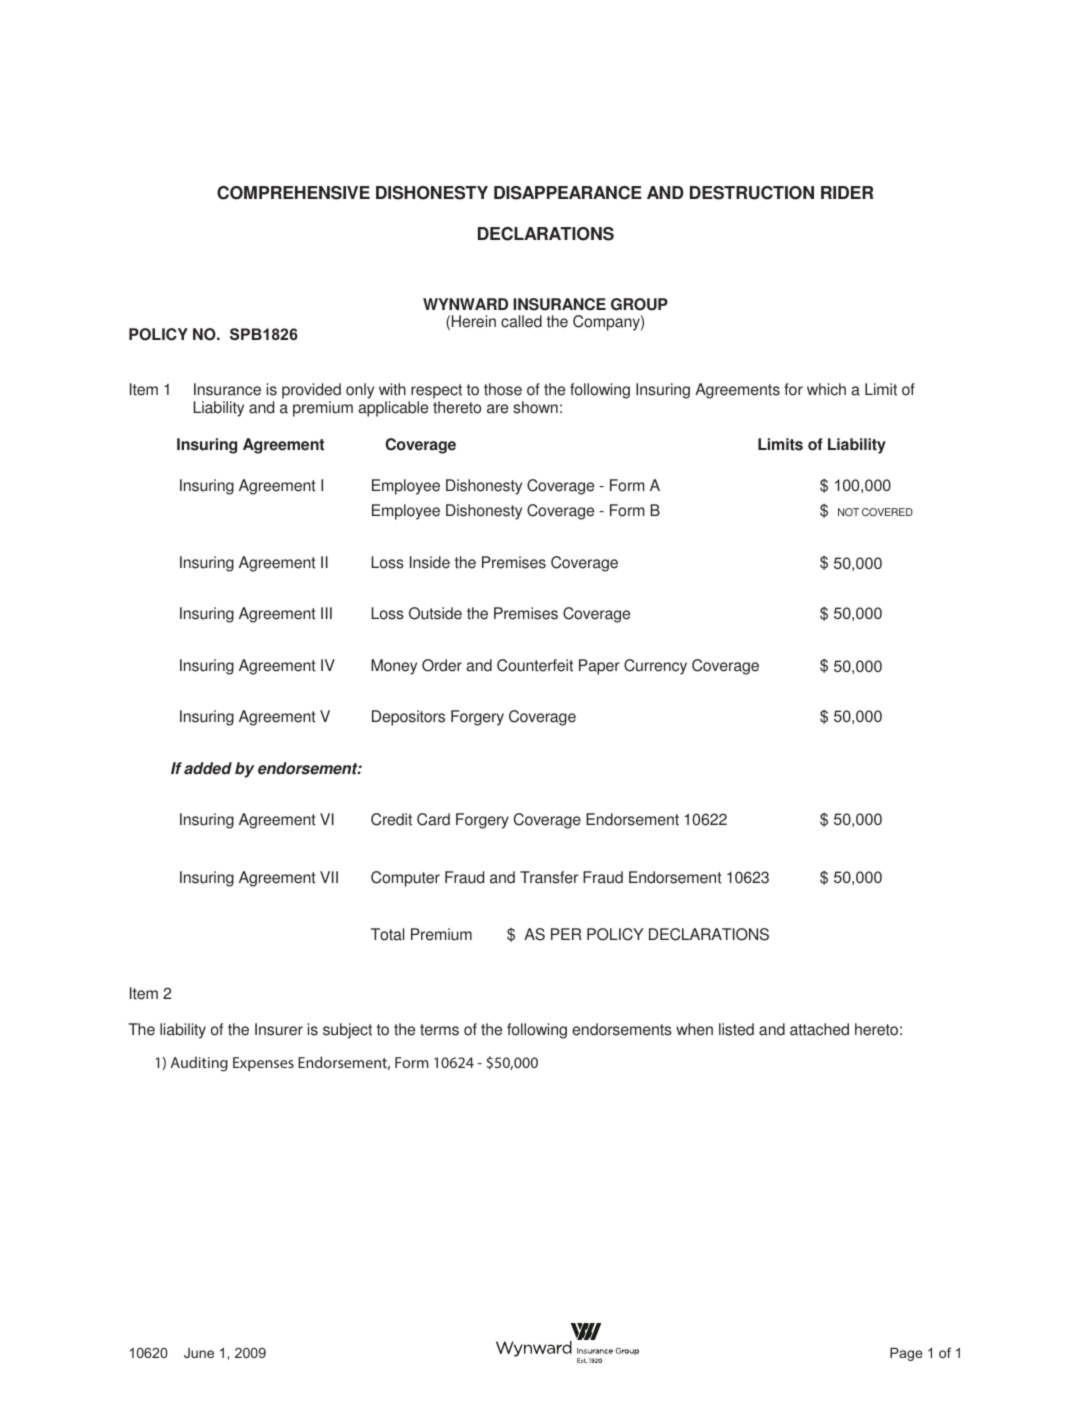  I want to click on attached, so click(819, 1029).
